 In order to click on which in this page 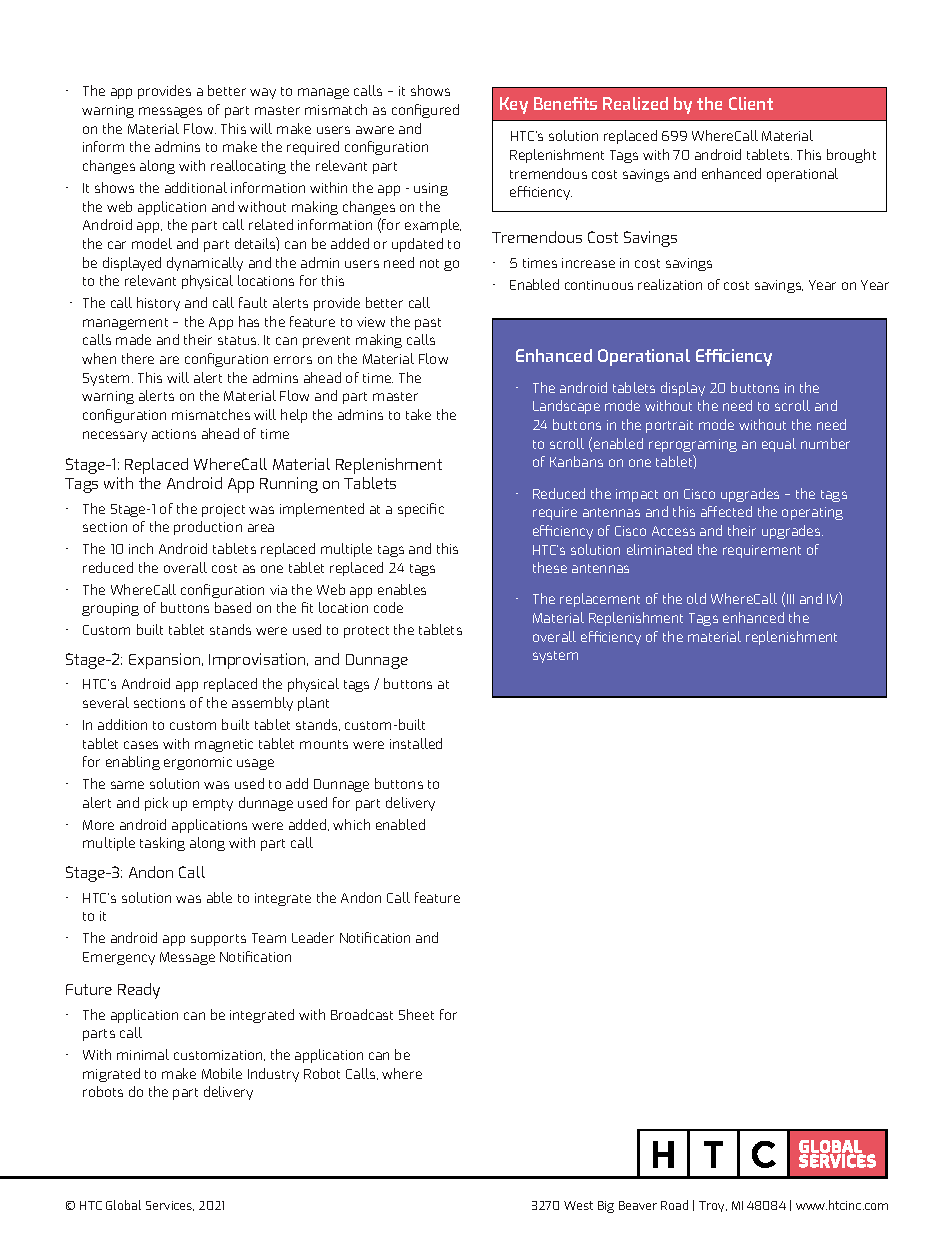, I will do `click(351, 824)`.
